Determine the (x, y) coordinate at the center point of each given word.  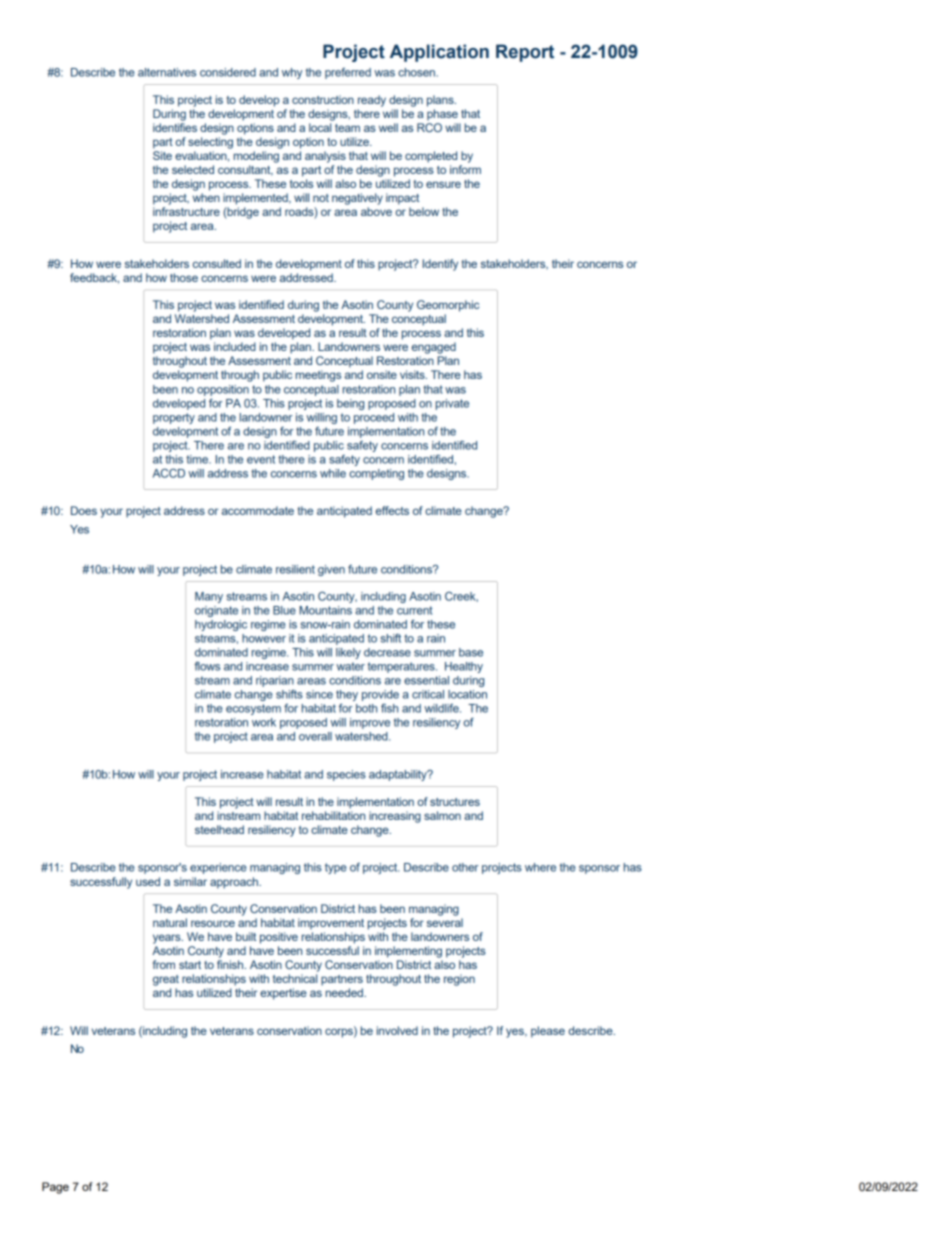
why (292, 73)
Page (55, 1188)
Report (525, 53)
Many (209, 597)
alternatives (167, 72)
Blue (284, 610)
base (471, 652)
